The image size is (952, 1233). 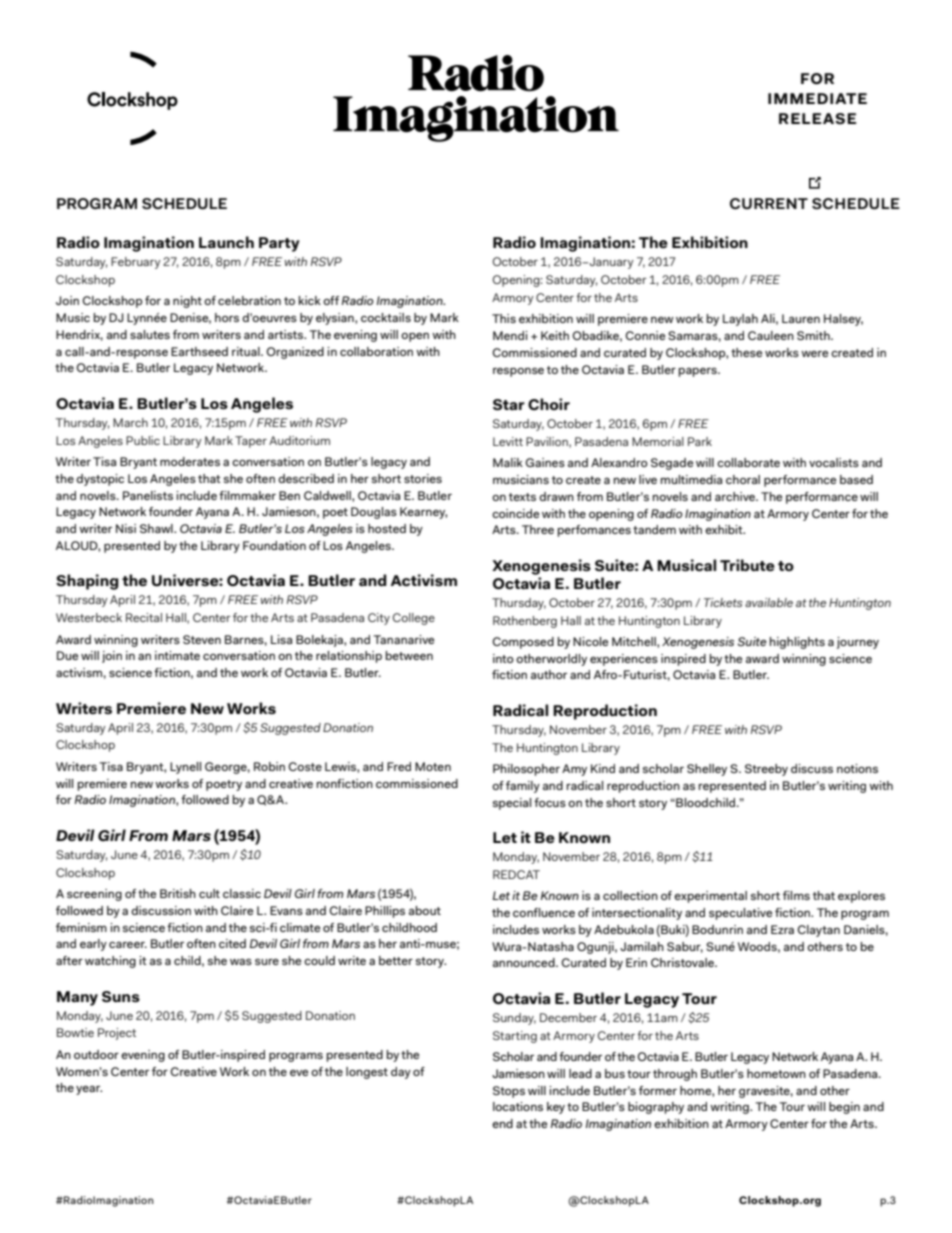 I want to click on Launch, so click(x=226, y=242).
